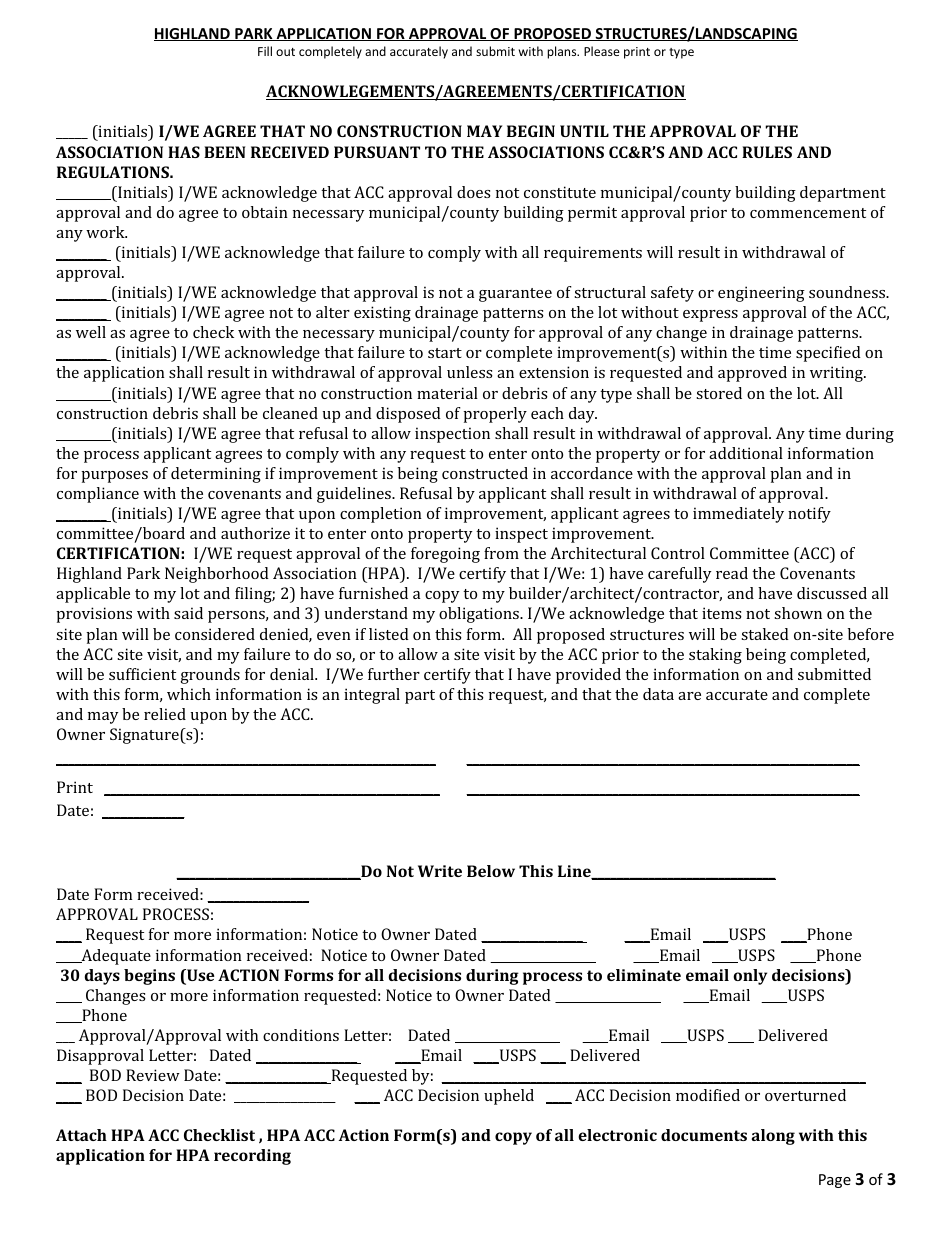 This screenshot has width=952, height=1233. Describe the element at coordinates (658, 694) in the screenshot. I see `data` at that location.
